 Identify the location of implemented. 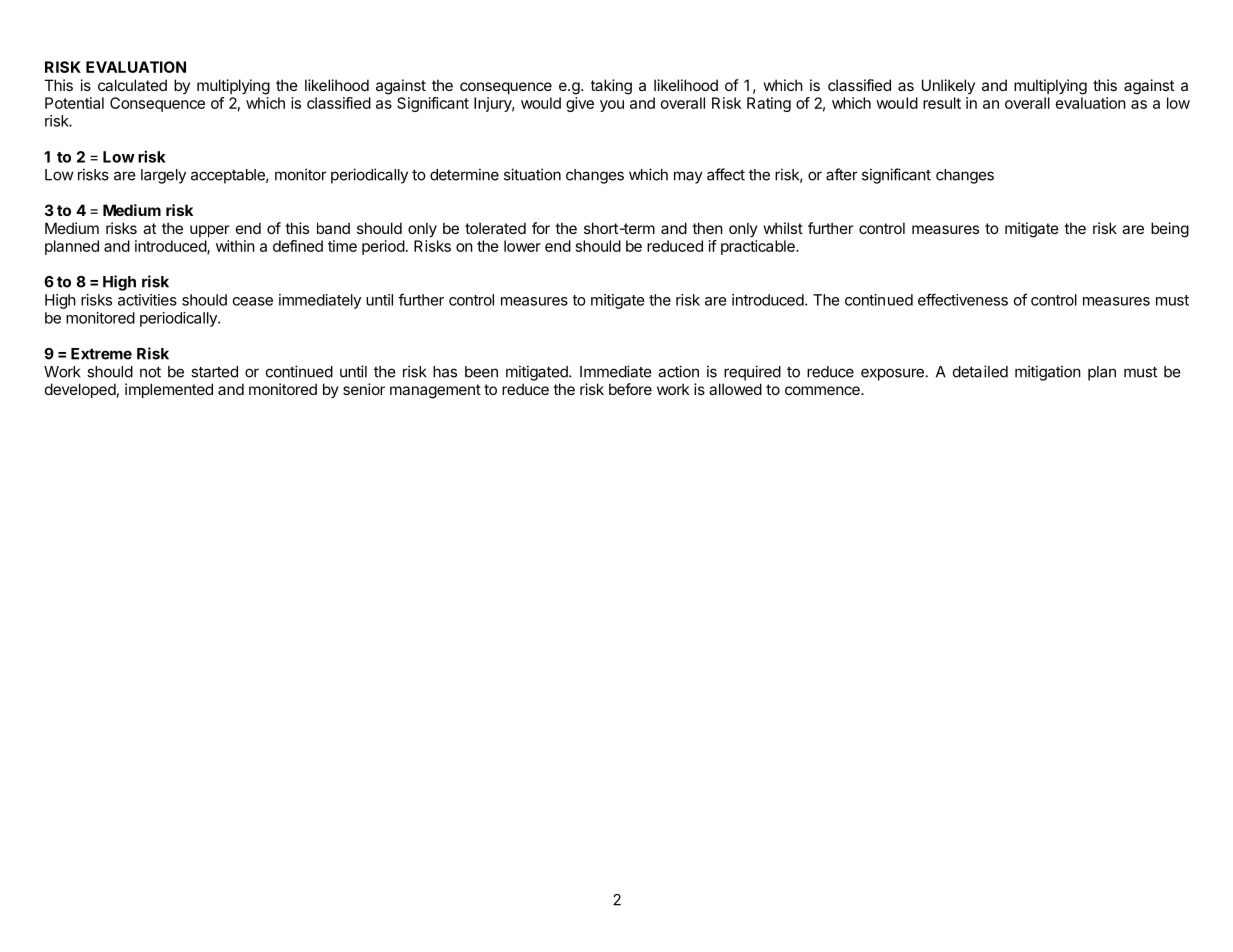
(169, 390).
